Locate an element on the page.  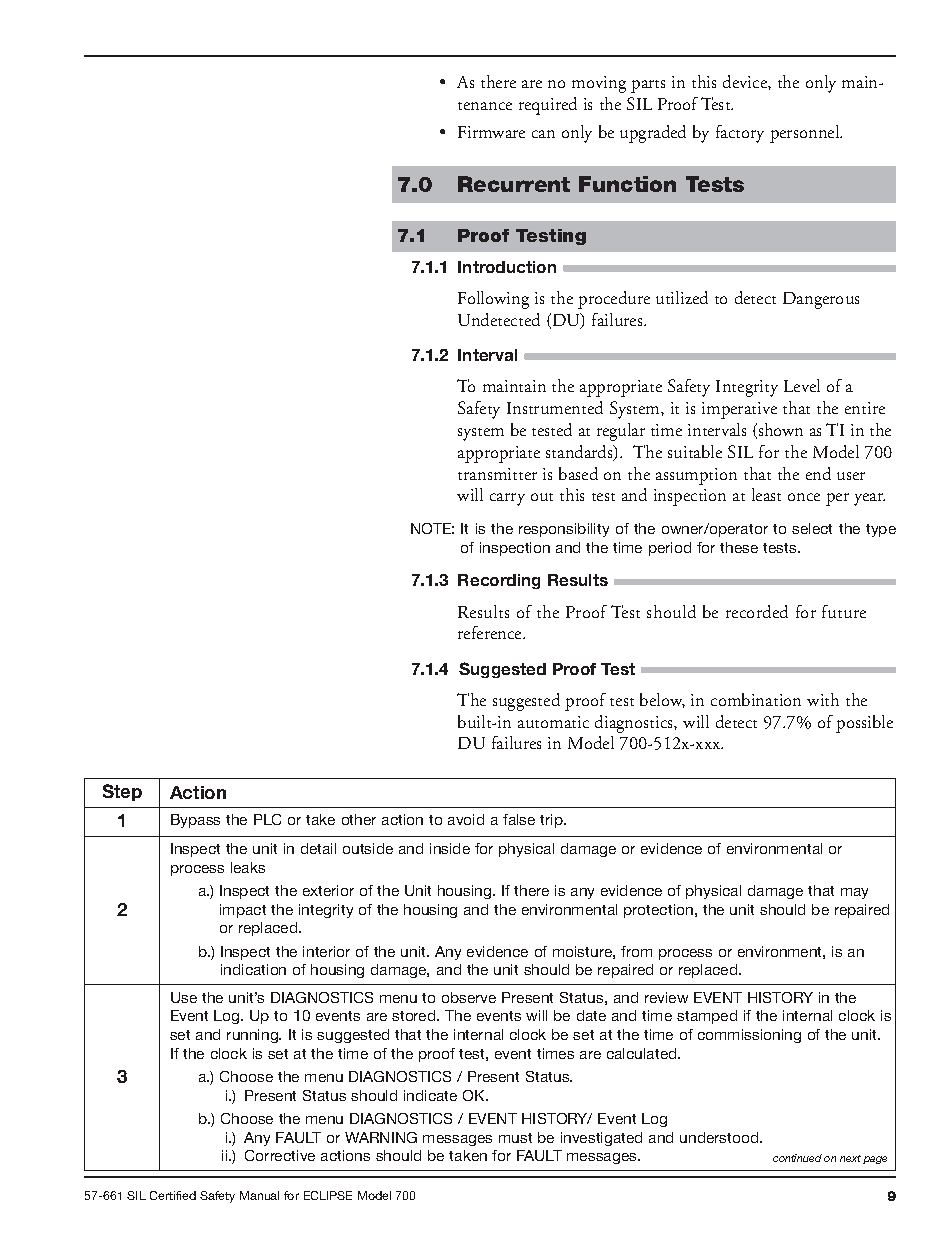
Bypass is located at coordinates (195, 821).
